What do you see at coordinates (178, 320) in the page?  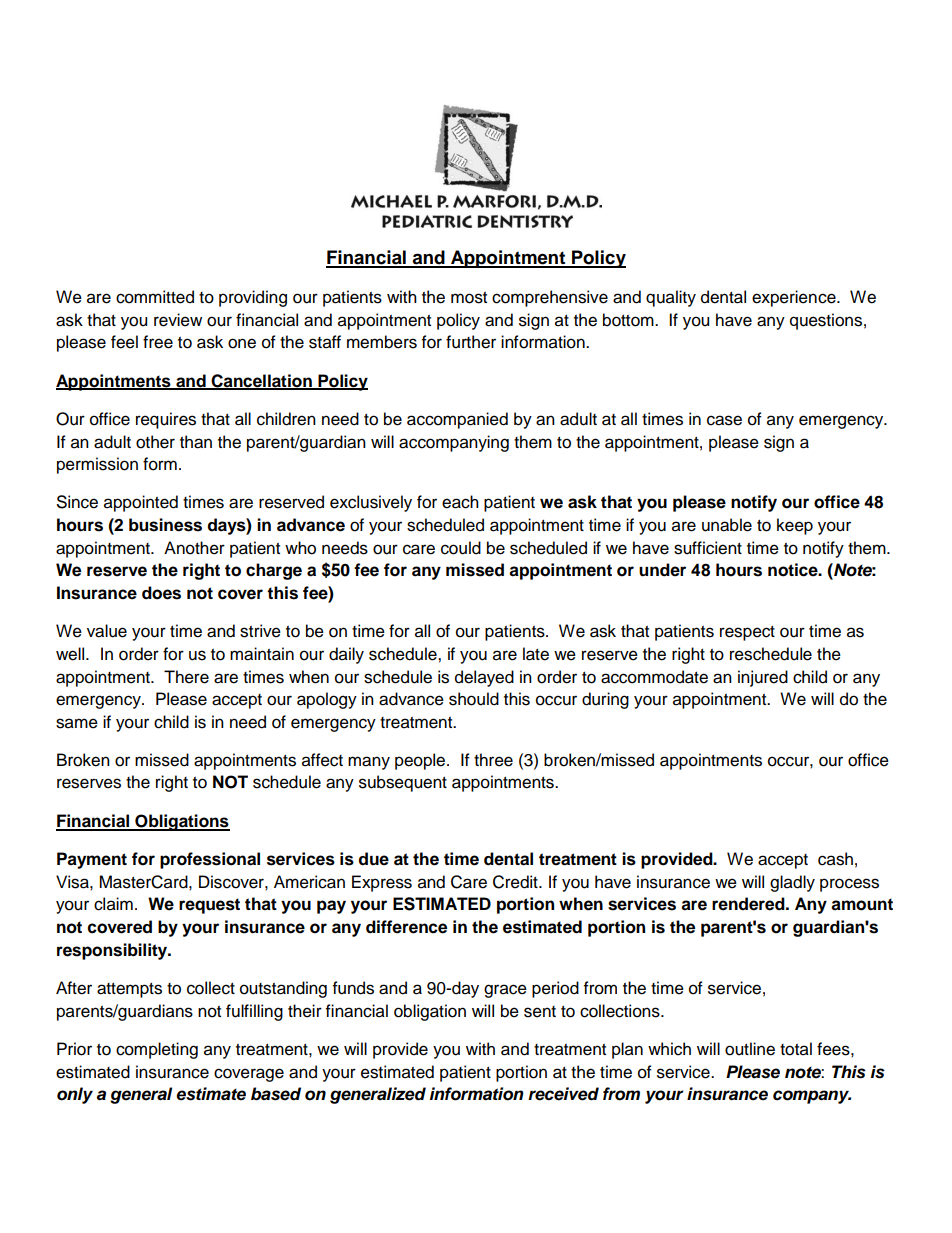 I see `review` at bounding box center [178, 320].
